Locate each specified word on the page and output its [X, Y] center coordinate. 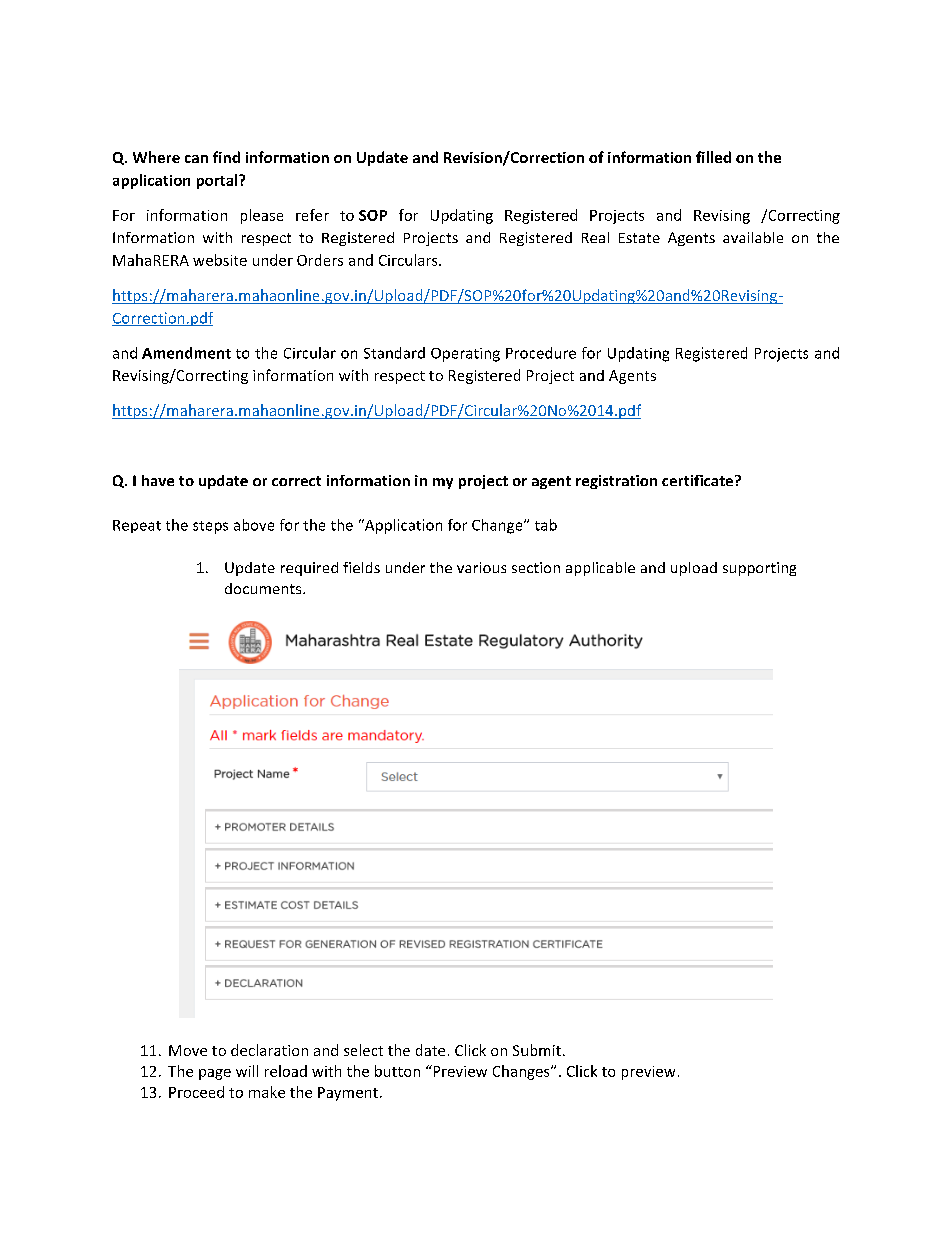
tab [546, 525]
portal [218, 181]
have [158, 480]
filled [713, 157]
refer [312, 215]
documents [264, 588]
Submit [537, 1050]
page [215, 1074]
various [481, 567]
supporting [759, 569]
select [363, 1050]
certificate [699, 480]
